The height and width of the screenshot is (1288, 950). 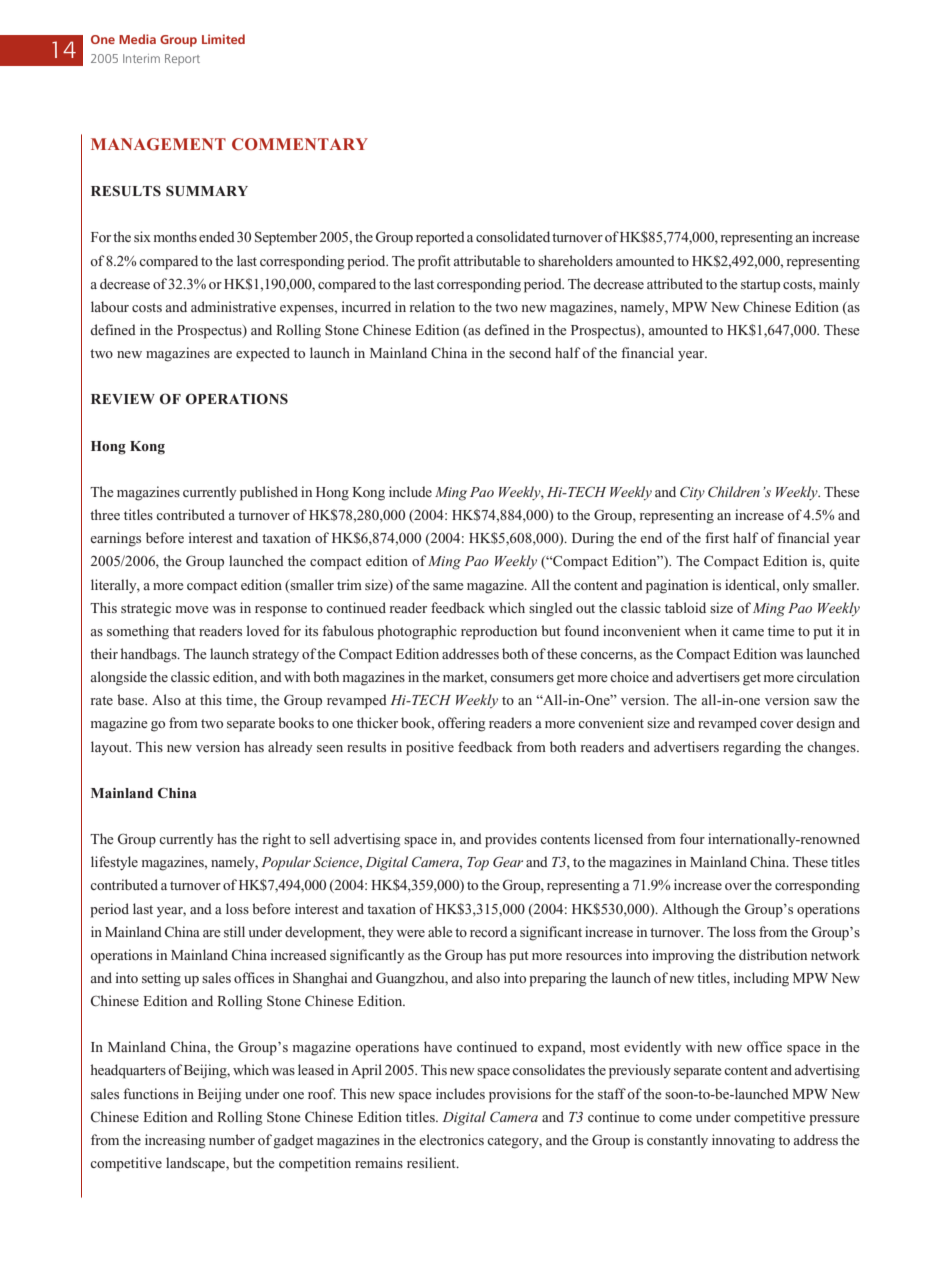 What do you see at coordinates (175, 1141) in the screenshot?
I see `increasing` at bounding box center [175, 1141].
